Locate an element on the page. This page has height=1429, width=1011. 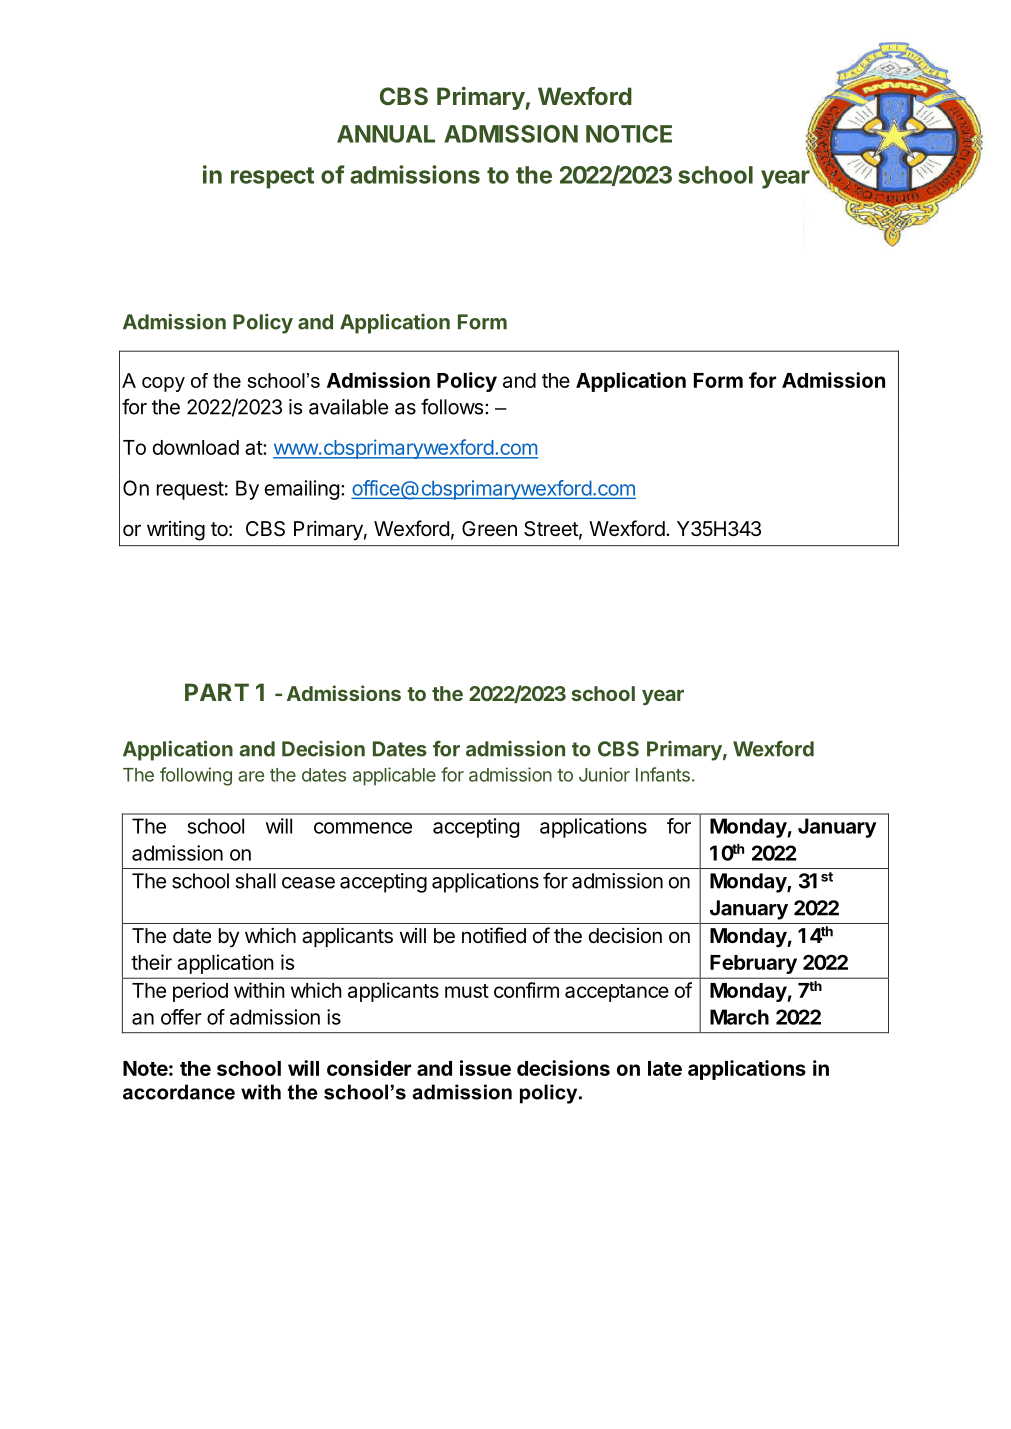
ANNUAL is located at coordinates (386, 134).
